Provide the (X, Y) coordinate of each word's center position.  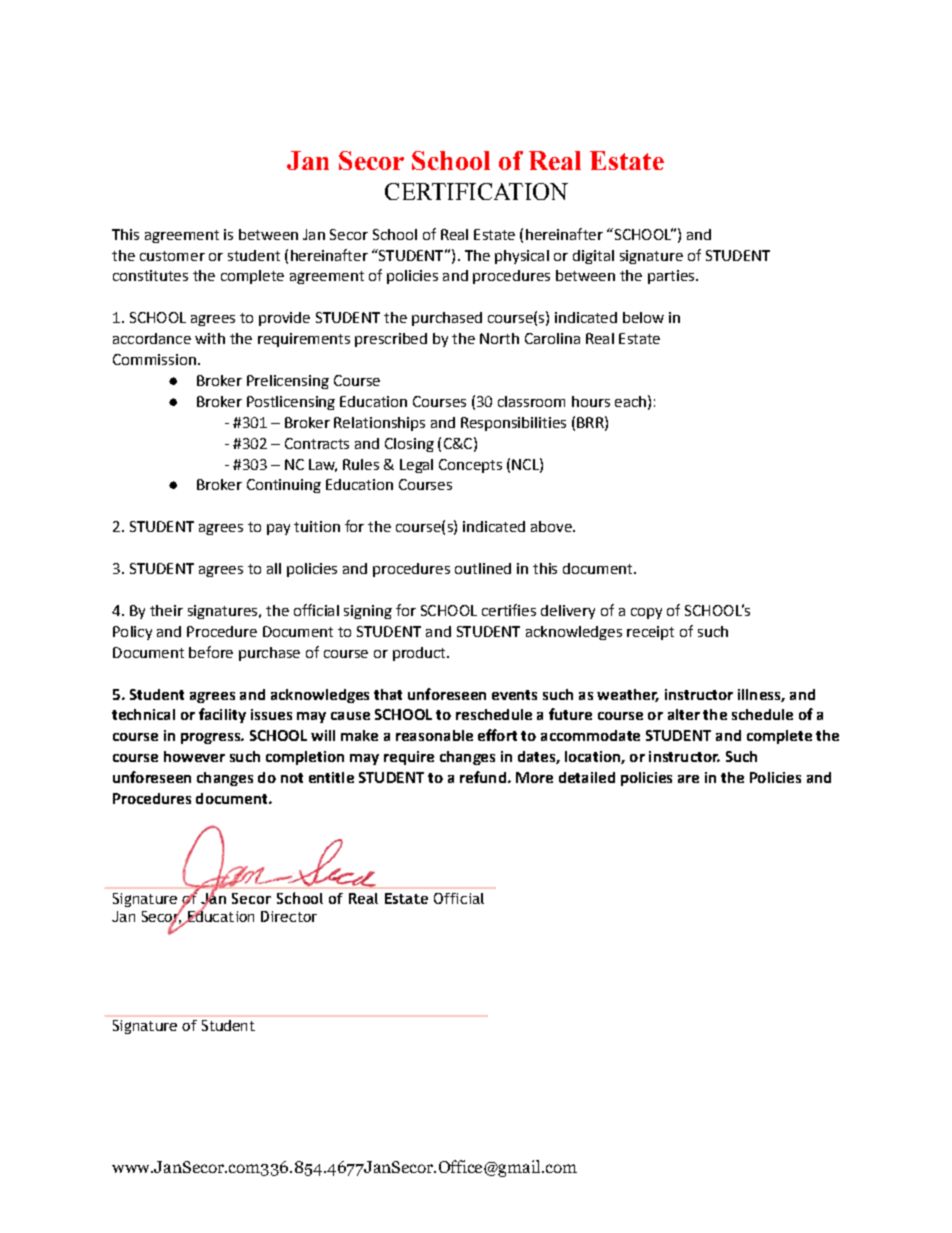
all (274, 568)
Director (289, 916)
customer (172, 256)
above (552, 526)
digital (593, 257)
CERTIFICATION (476, 191)
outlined (483, 568)
